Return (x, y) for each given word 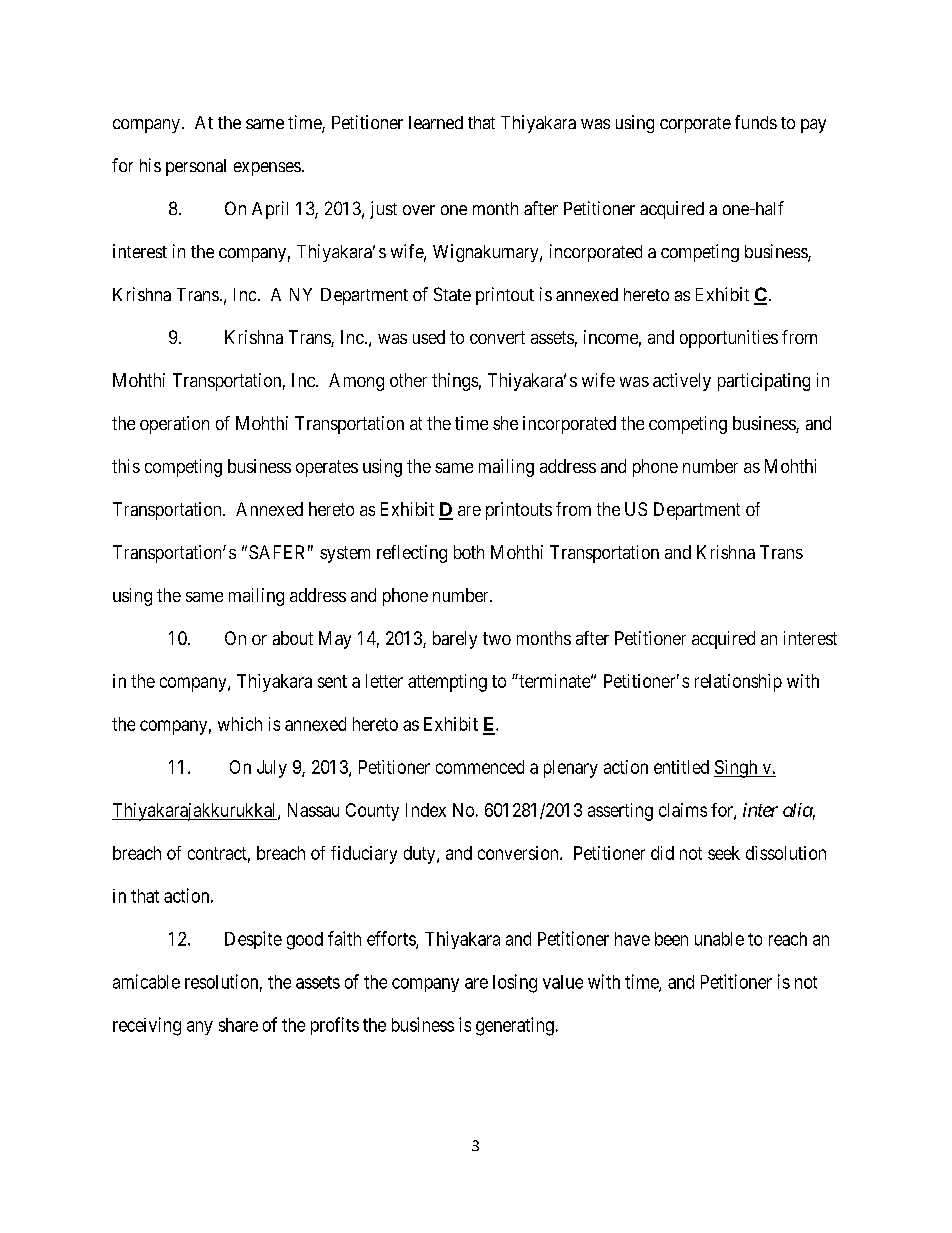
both (469, 552)
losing (515, 983)
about (293, 638)
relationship (738, 683)
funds (756, 122)
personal (196, 167)
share (238, 1025)
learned (436, 122)
